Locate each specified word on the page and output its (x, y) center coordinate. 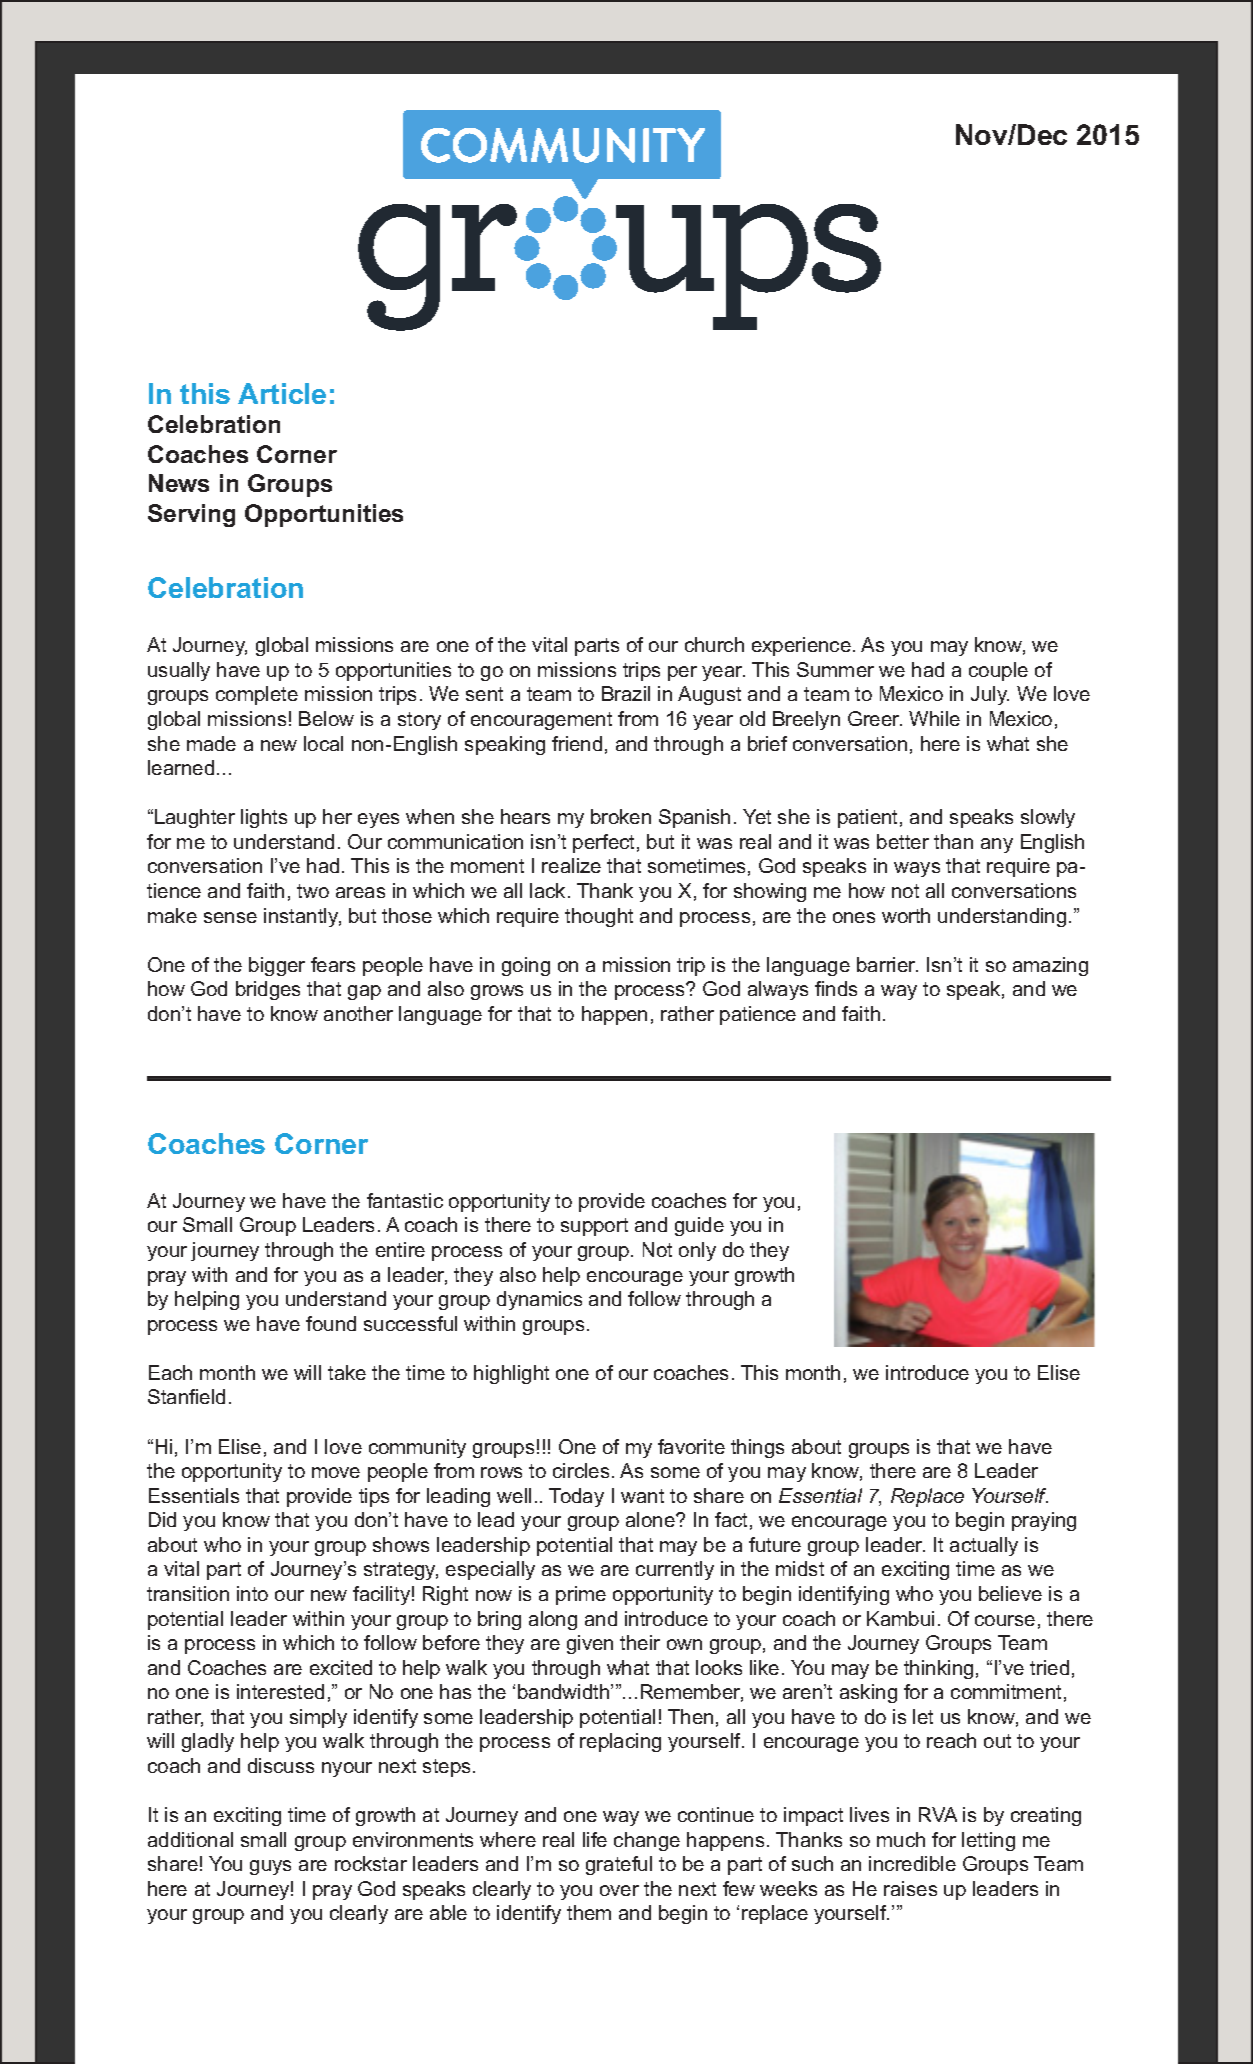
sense (230, 917)
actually (984, 1546)
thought (599, 917)
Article (282, 393)
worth (906, 915)
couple (998, 671)
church (714, 644)
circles (581, 1470)
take (347, 1372)
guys (270, 1867)
